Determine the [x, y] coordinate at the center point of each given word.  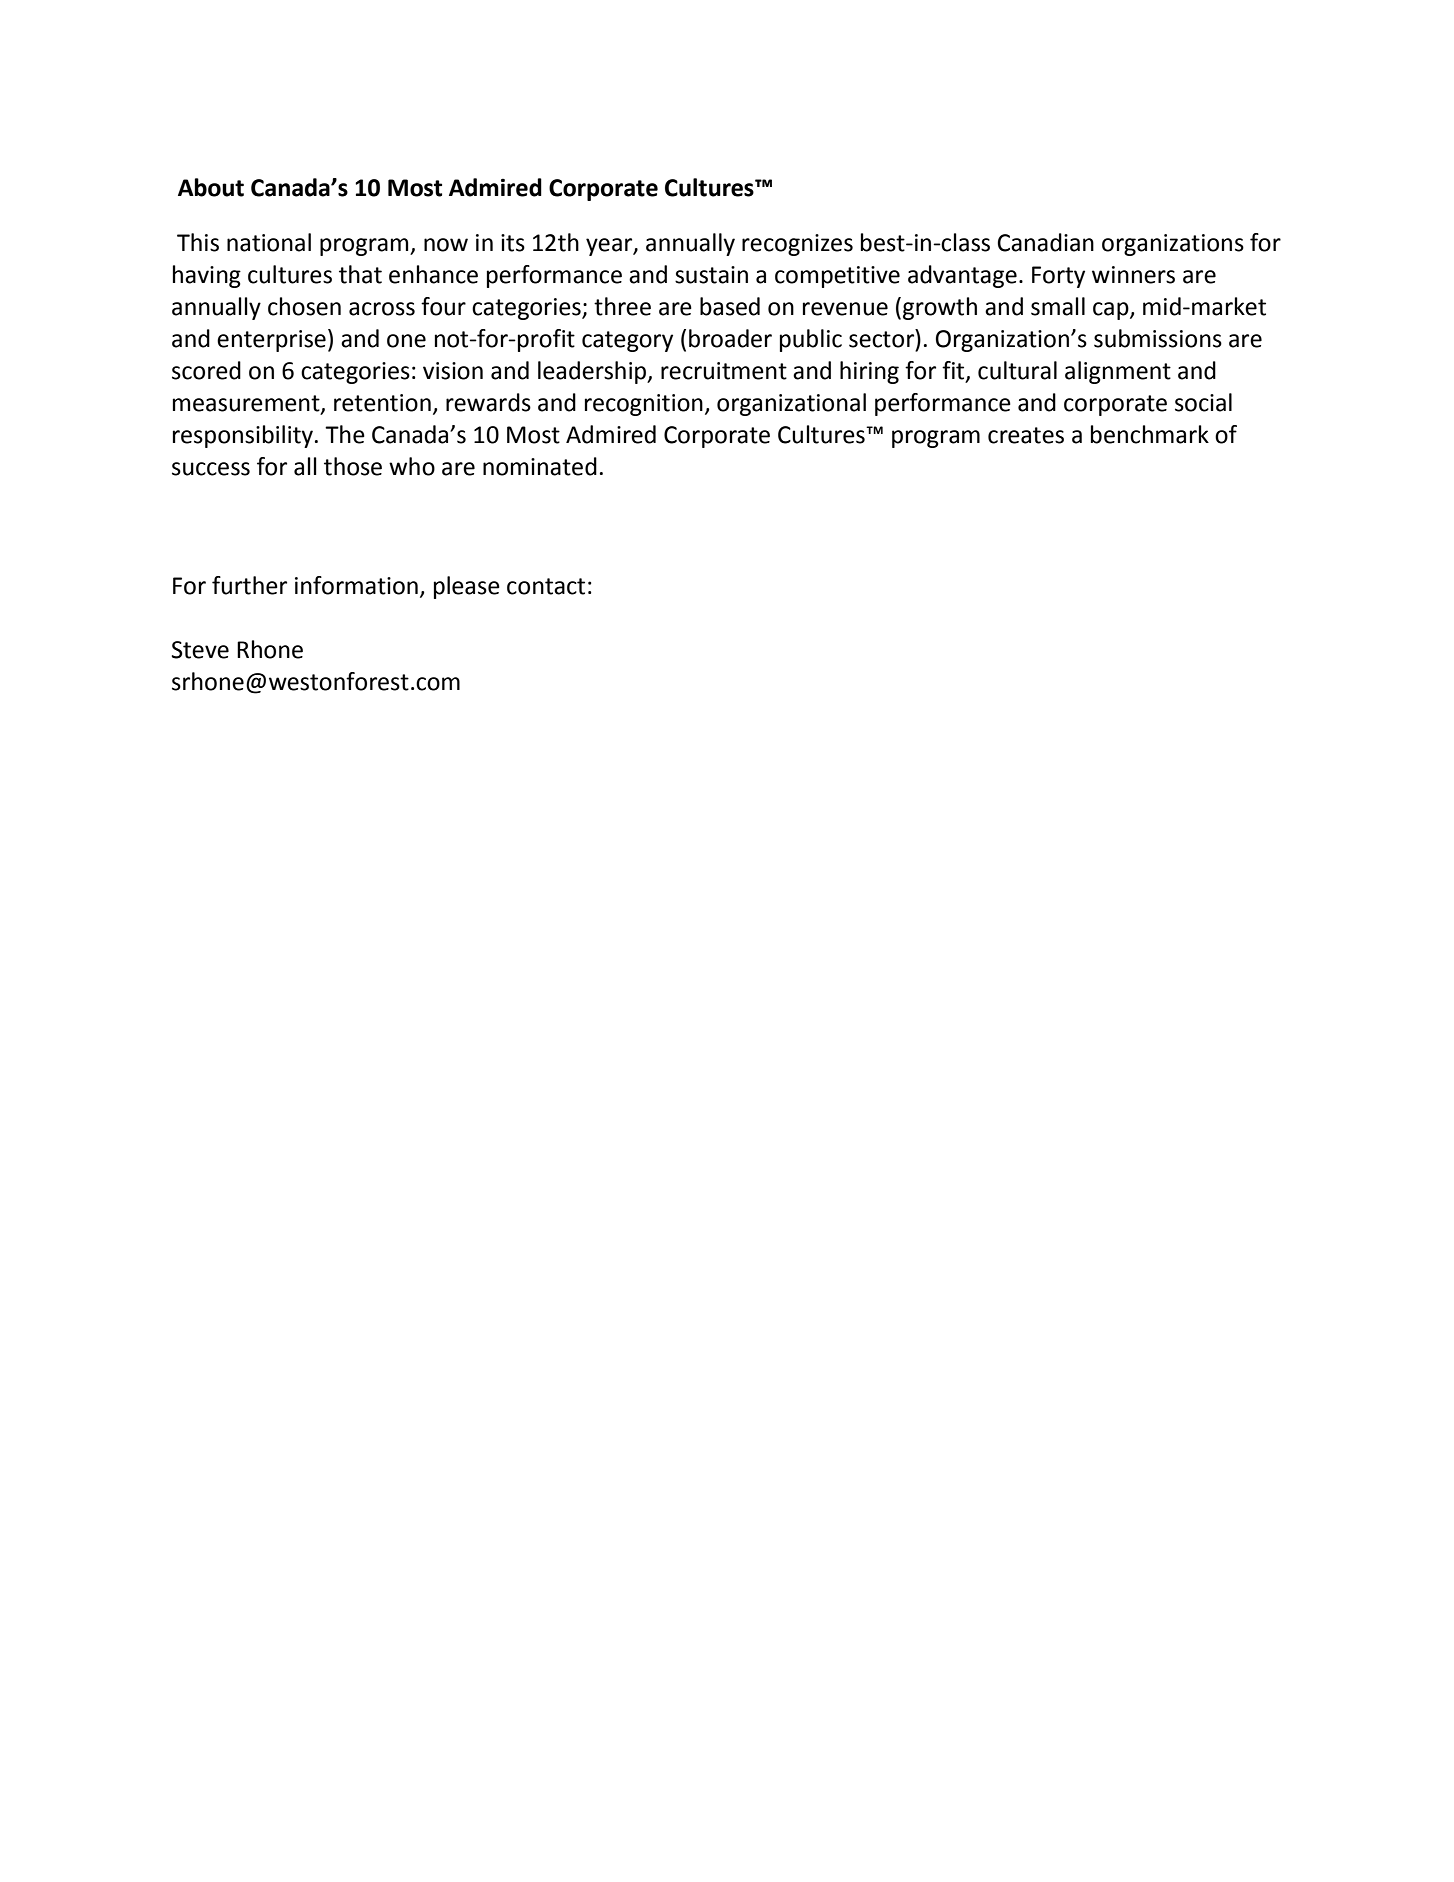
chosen [304, 306]
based [730, 306]
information [356, 585]
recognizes [797, 245]
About [211, 187]
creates [1026, 435]
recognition [644, 405]
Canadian [1045, 242]
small [1058, 306]
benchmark [1150, 434]
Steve [200, 650]
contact [546, 586]
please [467, 587]
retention [382, 403]
